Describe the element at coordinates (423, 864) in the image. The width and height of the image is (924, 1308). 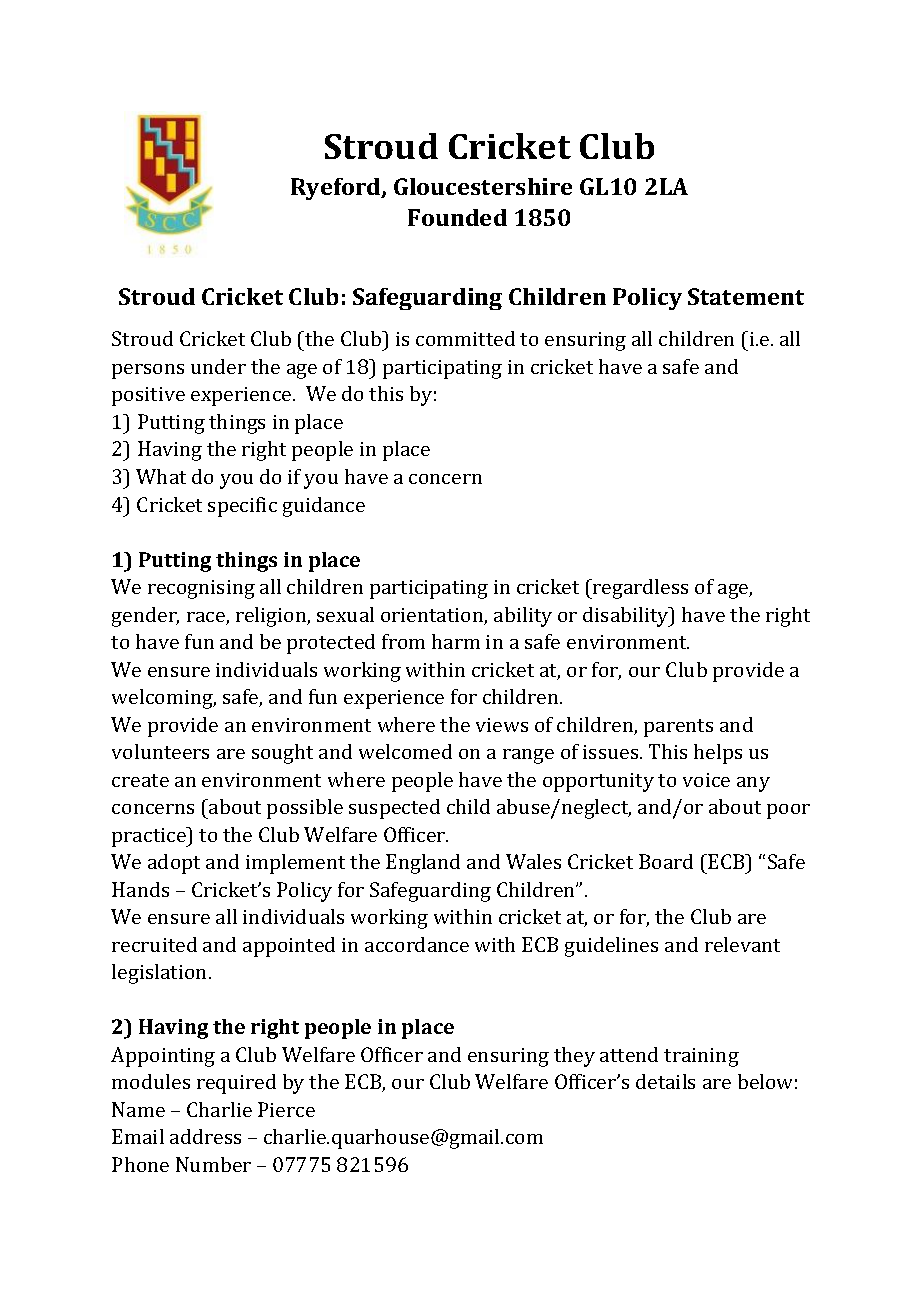
I see `England` at that location.
